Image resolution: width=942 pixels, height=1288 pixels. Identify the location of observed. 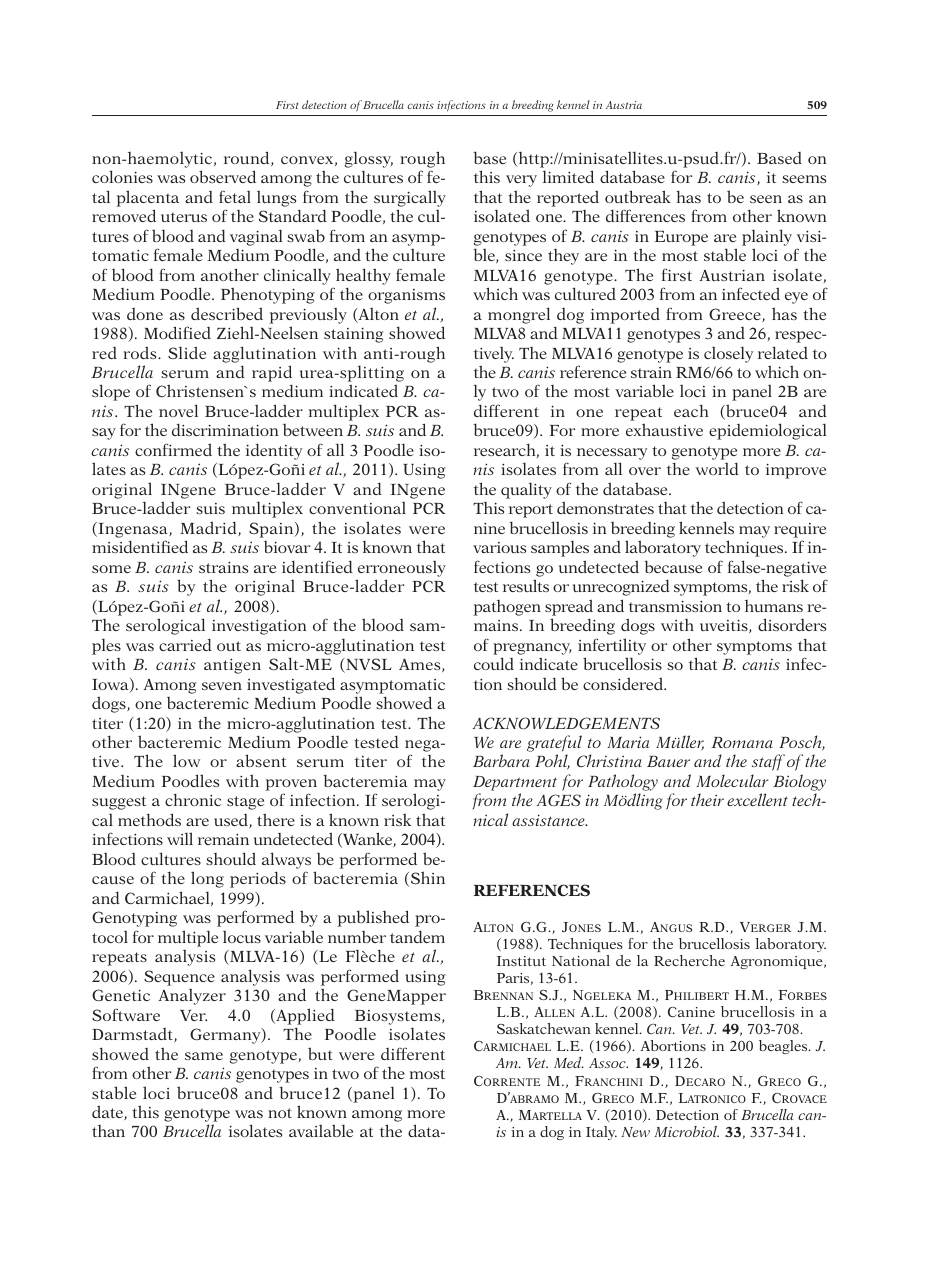
(223, 176).
